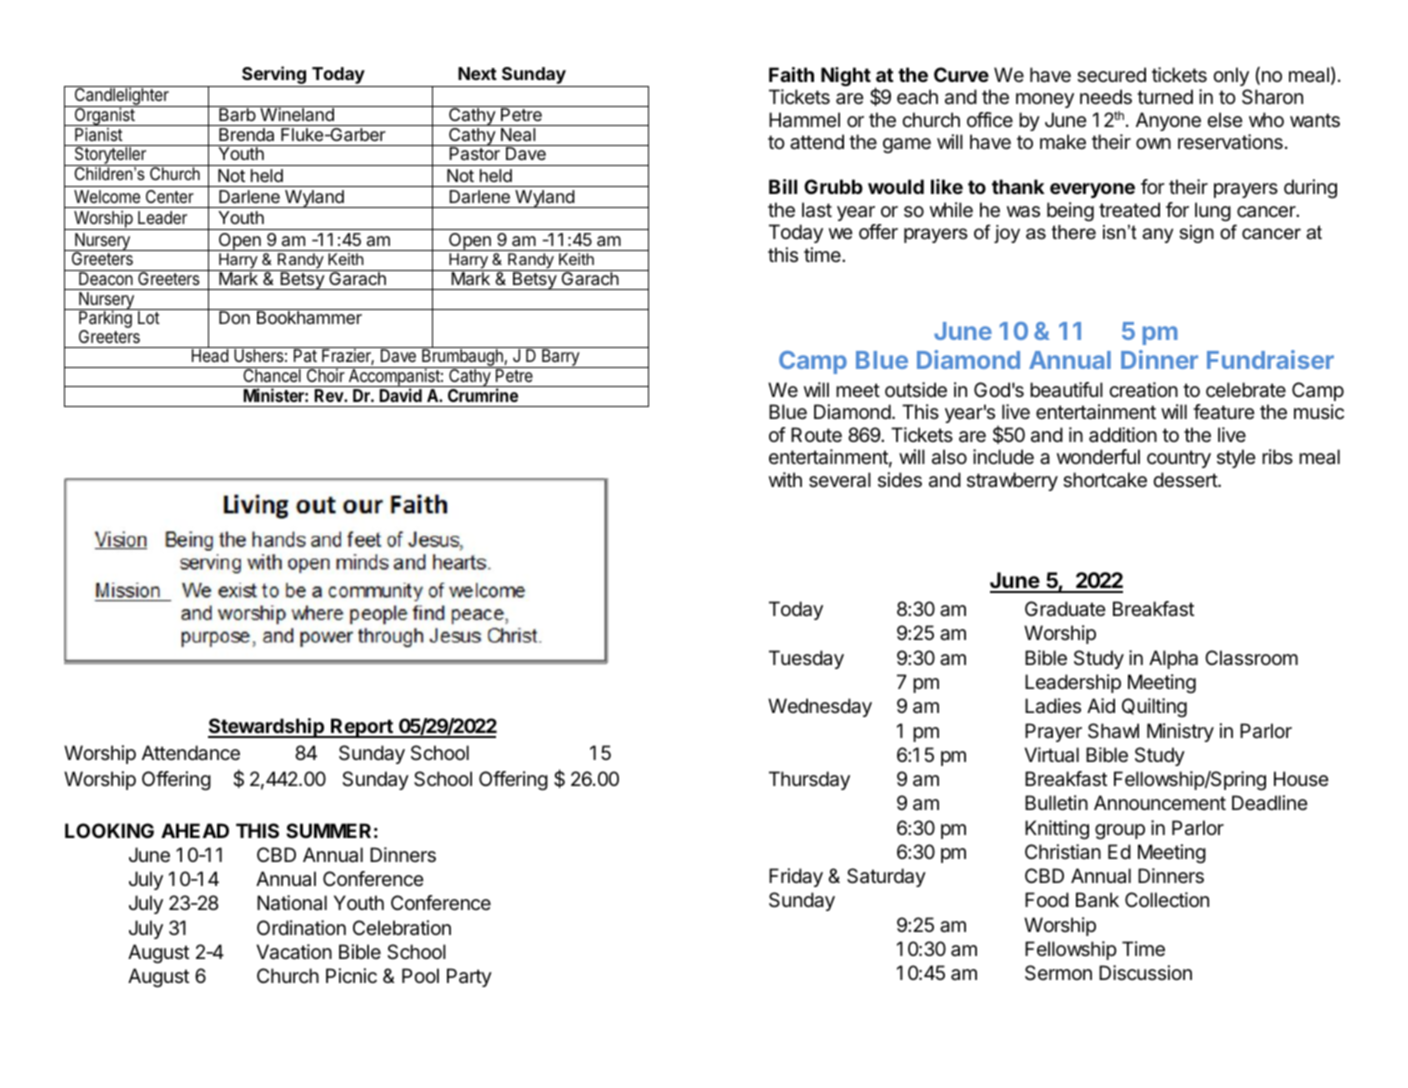  I want to click on turned, so click(1165, 97).
